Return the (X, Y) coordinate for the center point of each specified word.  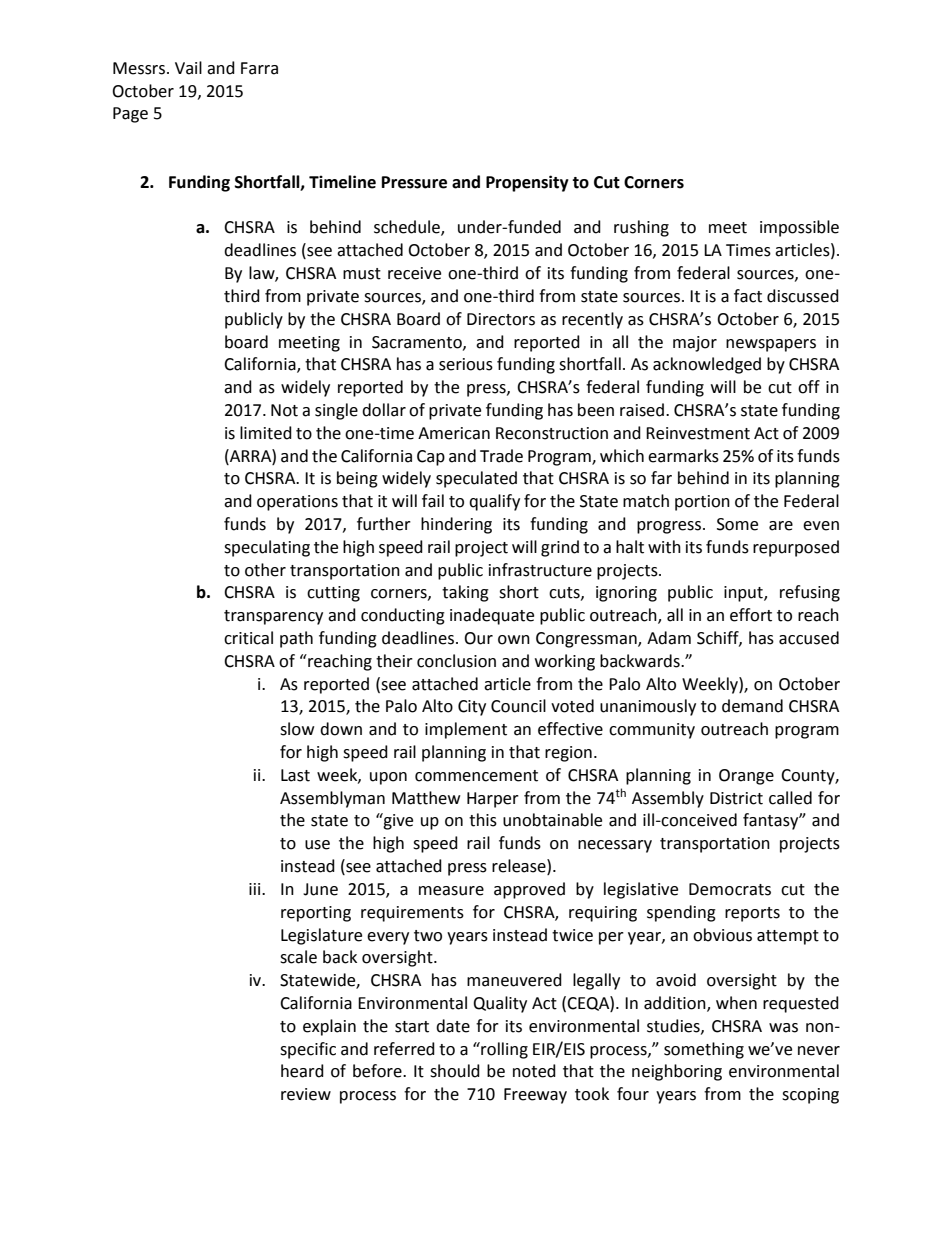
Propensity (527, 183)
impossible (799, 228)
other (265, 570)
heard (302, 1071)
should (455, 1071)
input (744, 594)
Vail (188, 68)
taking (465, 593)
